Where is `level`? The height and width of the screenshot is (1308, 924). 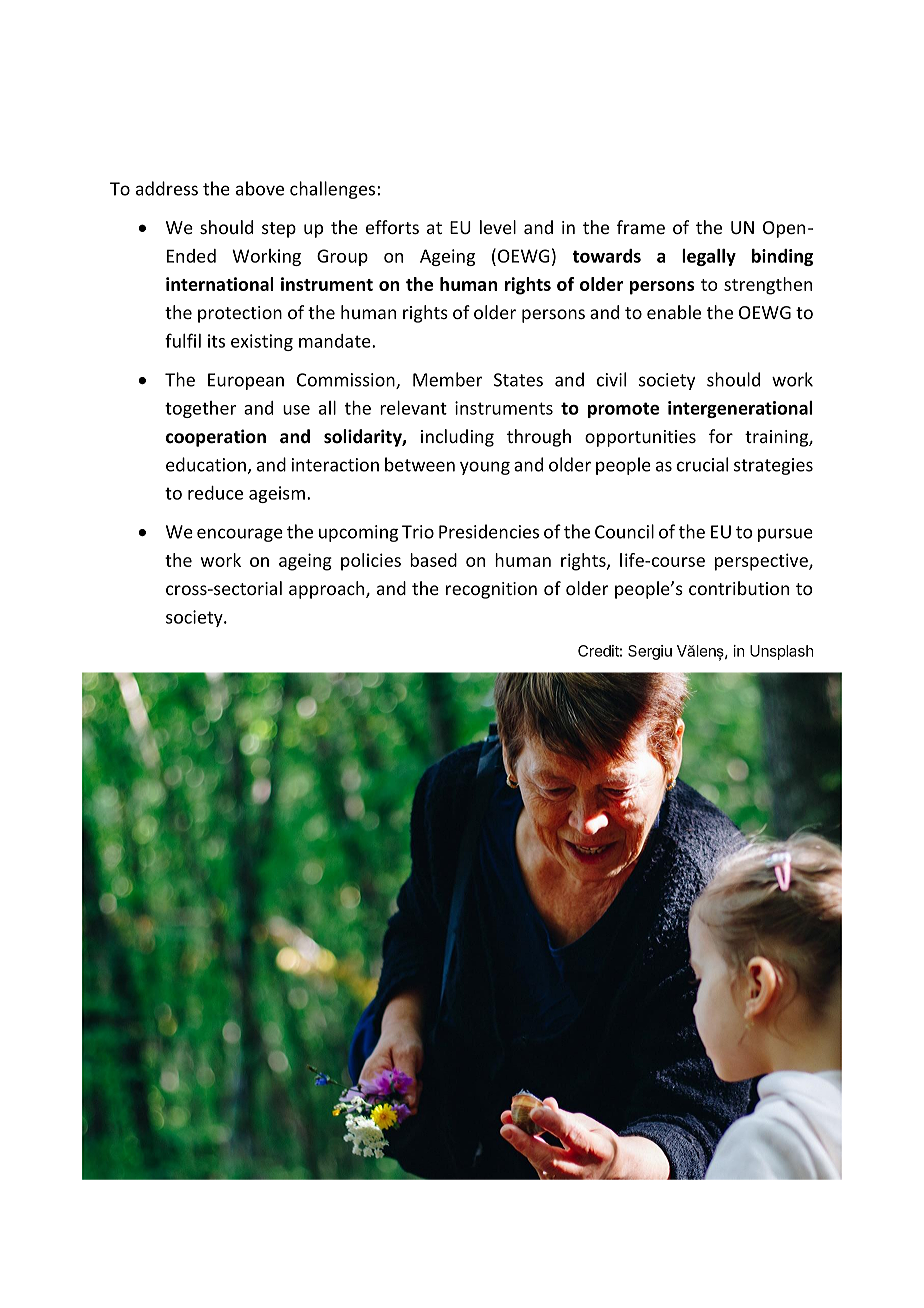
level is located at coordinates (498, 227).
